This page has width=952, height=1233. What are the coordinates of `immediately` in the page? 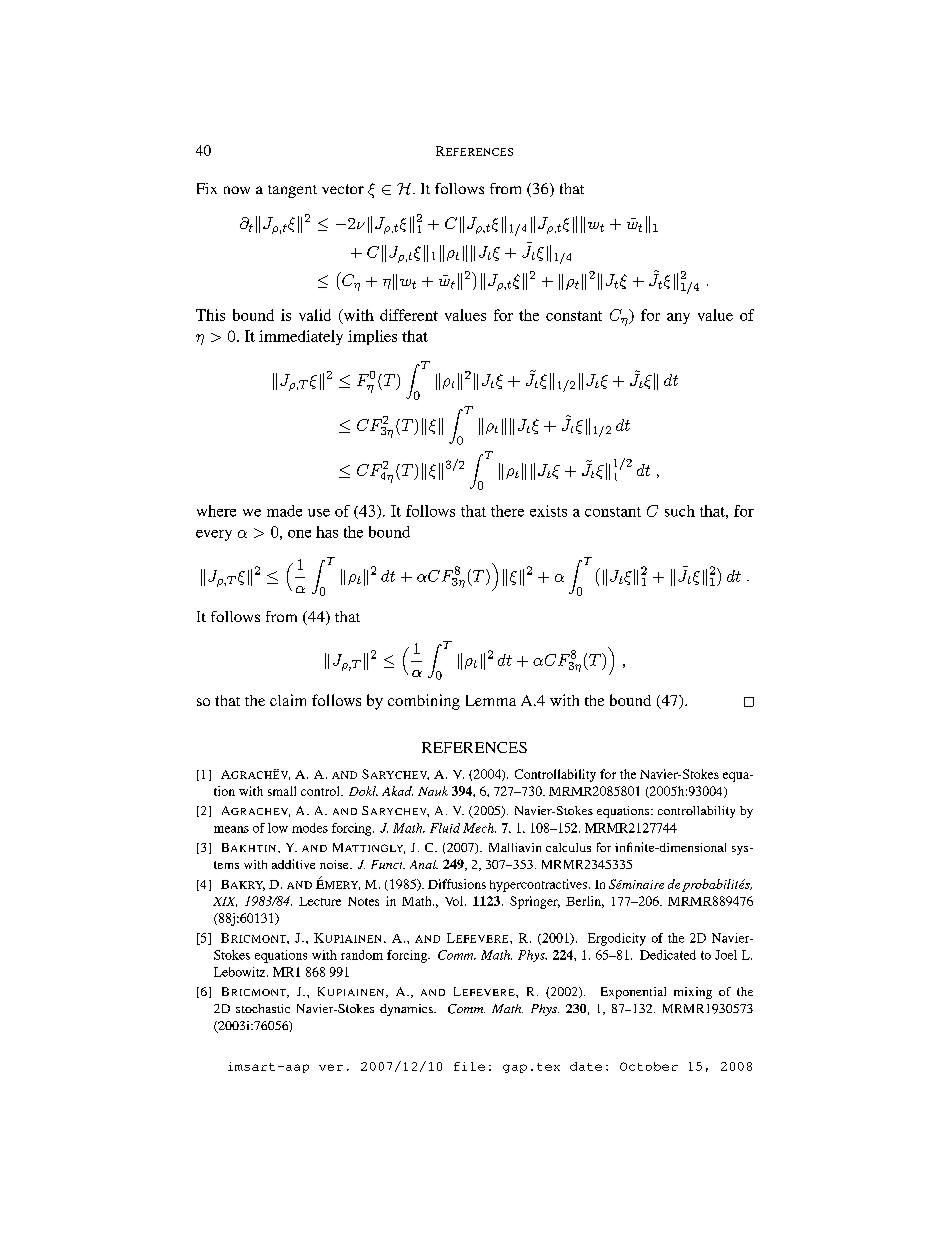 It's located at (301, 337).
